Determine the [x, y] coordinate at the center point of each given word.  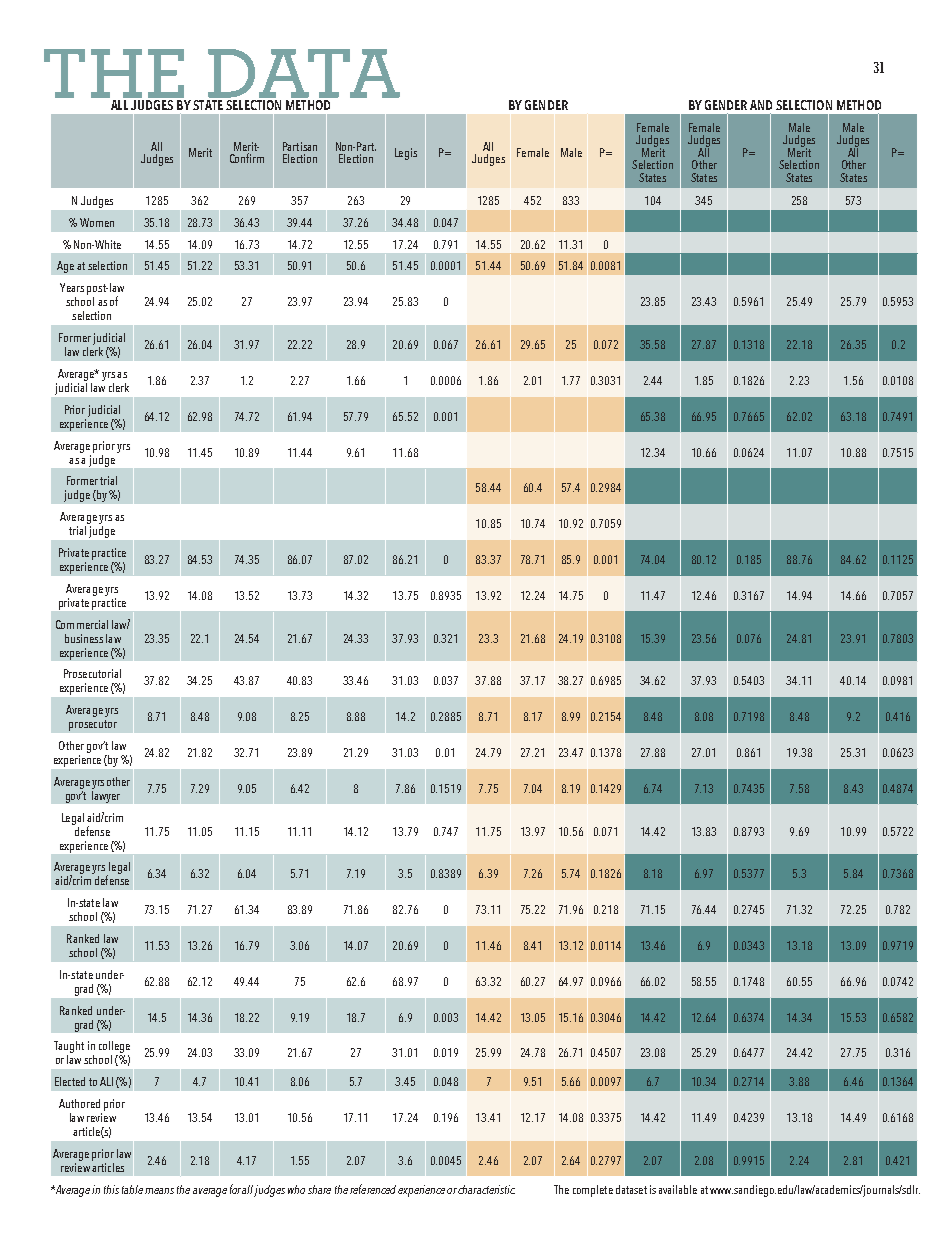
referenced [373, 1189]
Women [97, 222]
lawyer [106, 795]
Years [72, 287]
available [678, 1189]
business [84, 638]
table [132, 1189]
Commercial [82, 624]
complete [593, 1191]
